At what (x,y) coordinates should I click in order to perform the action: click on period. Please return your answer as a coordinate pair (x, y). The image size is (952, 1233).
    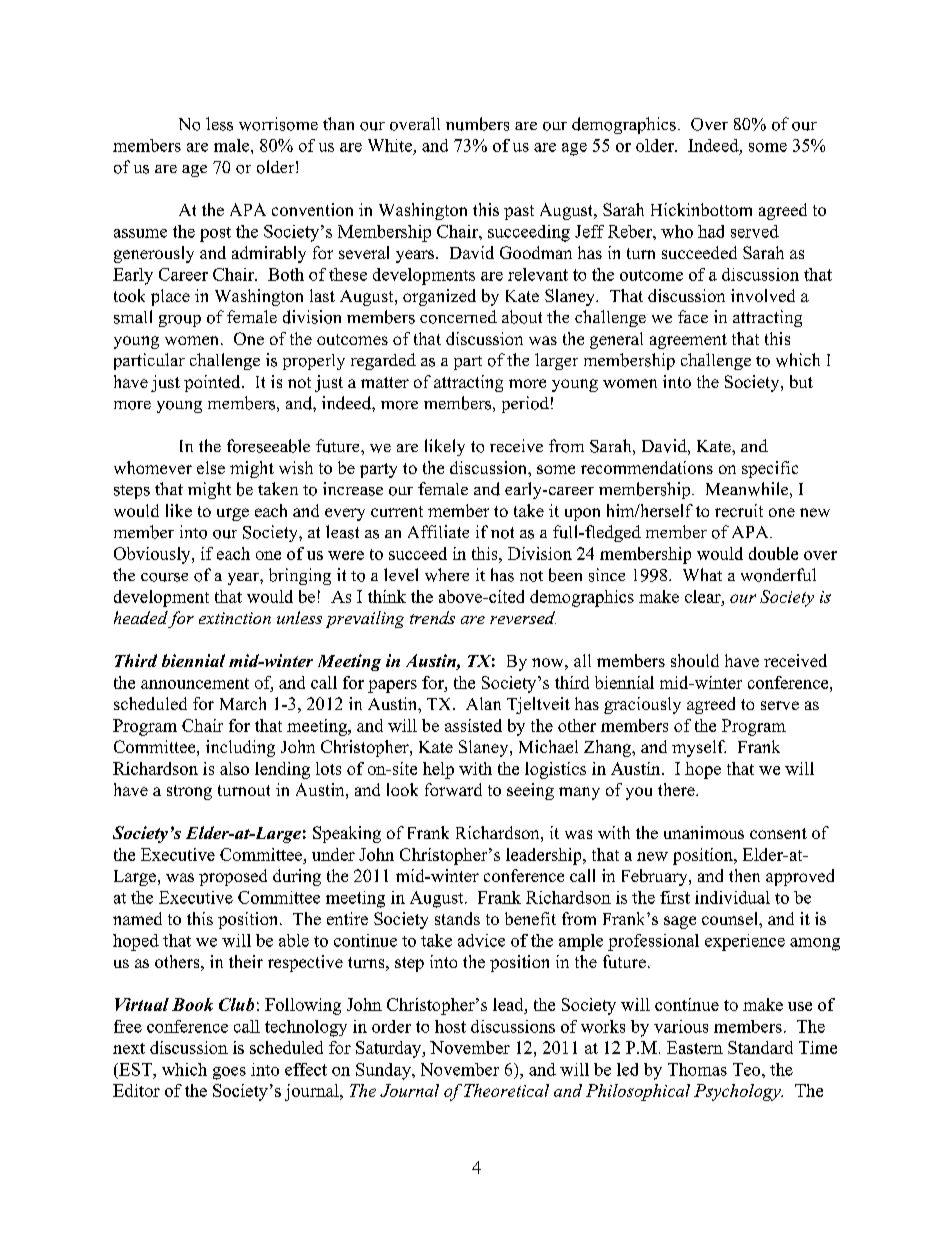
    Looking at the image, I should click on (525, 404).
